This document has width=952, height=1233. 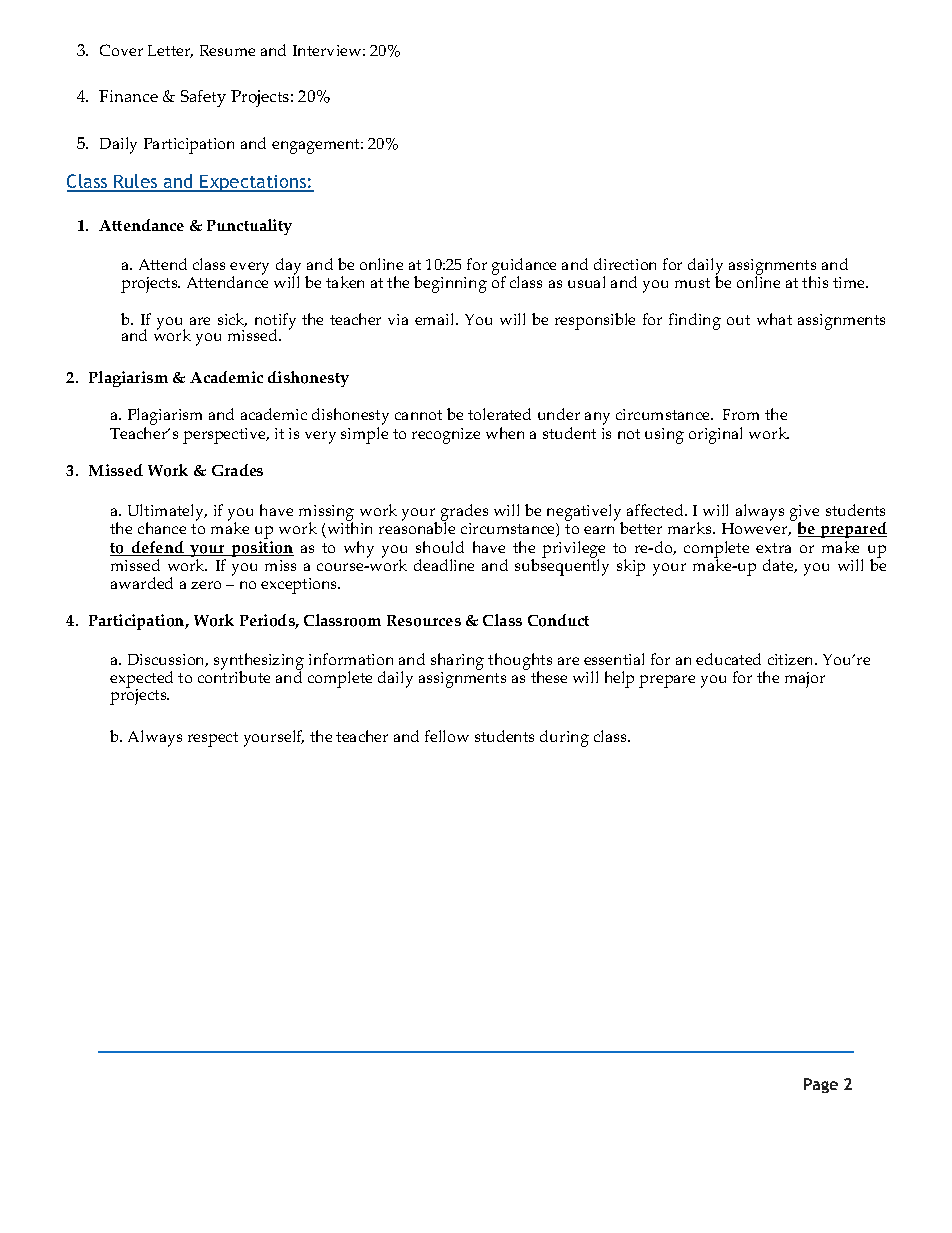 What do you see at coordinates (213, 739) in the document?
I see `respect` at bounding box center [213, 739].
